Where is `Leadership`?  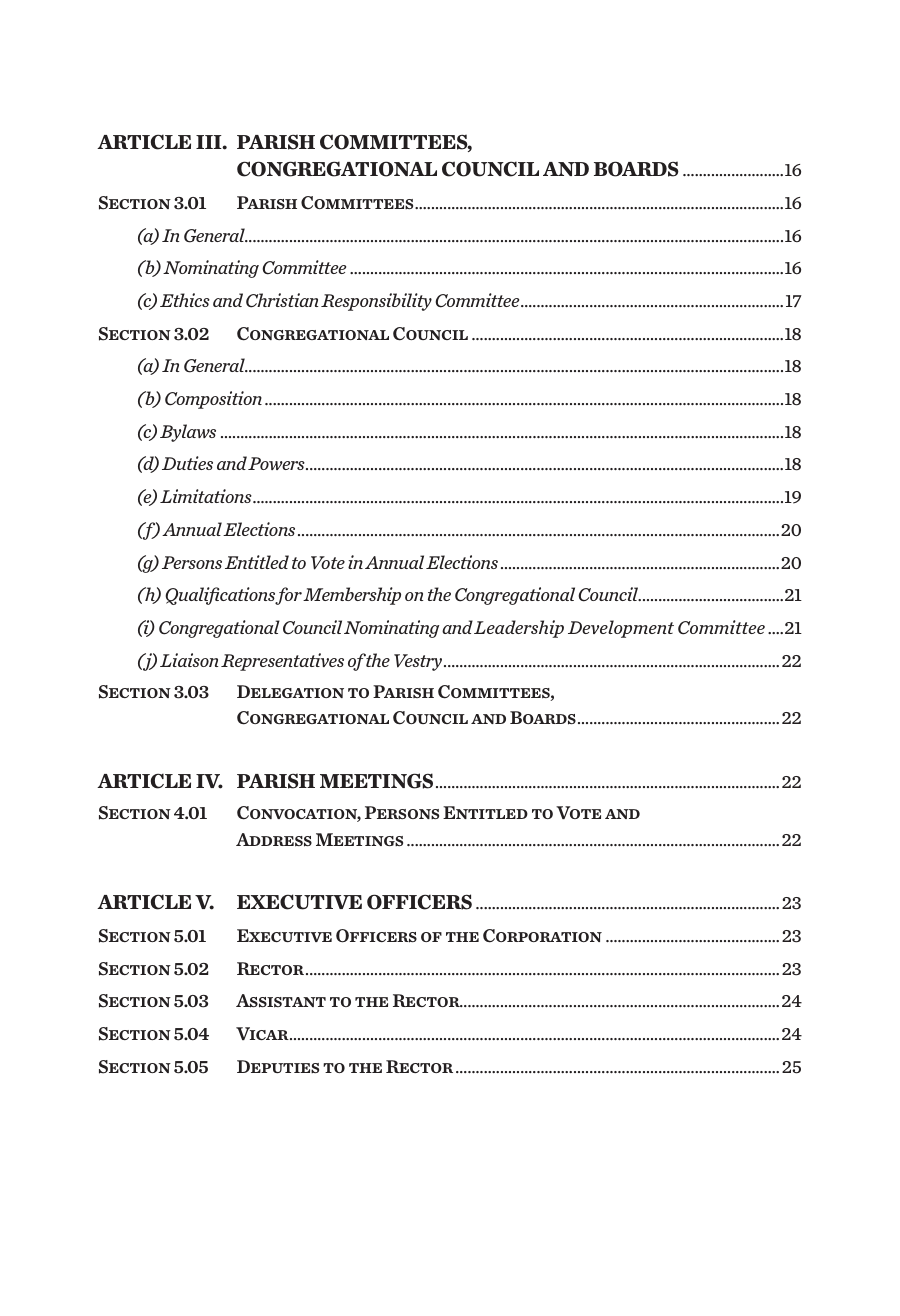
Leadership is located at coordinates (519, 629).
